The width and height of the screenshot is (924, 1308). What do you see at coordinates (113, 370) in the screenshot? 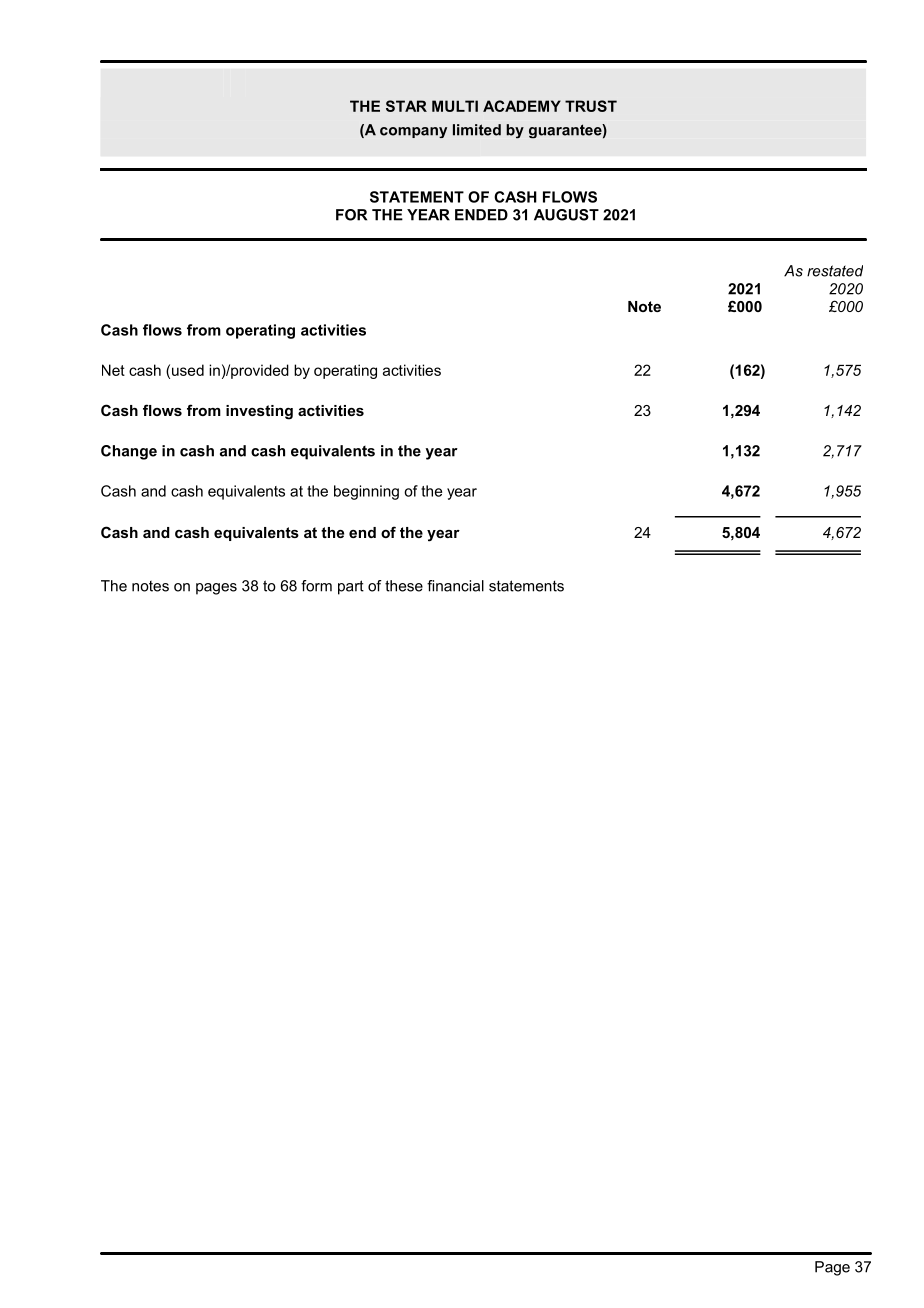
I see `Net` at bounding box center [113, 370].
